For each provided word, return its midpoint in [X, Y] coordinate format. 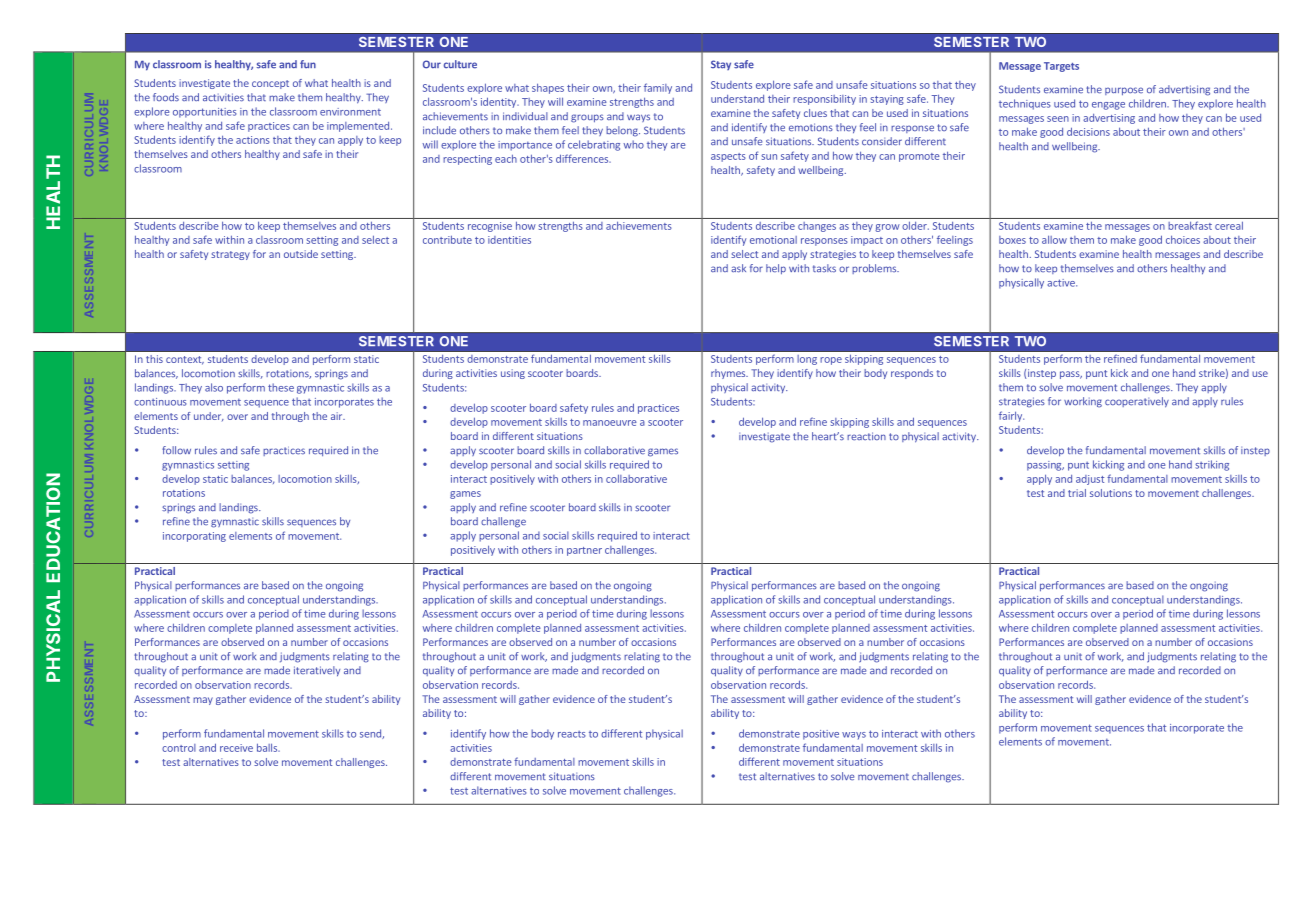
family [658, 88]
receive [236, 748]
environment [350, 112]
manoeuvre [610, 423]
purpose [1124, 91]
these [281, 387]
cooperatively [1137, 402]
